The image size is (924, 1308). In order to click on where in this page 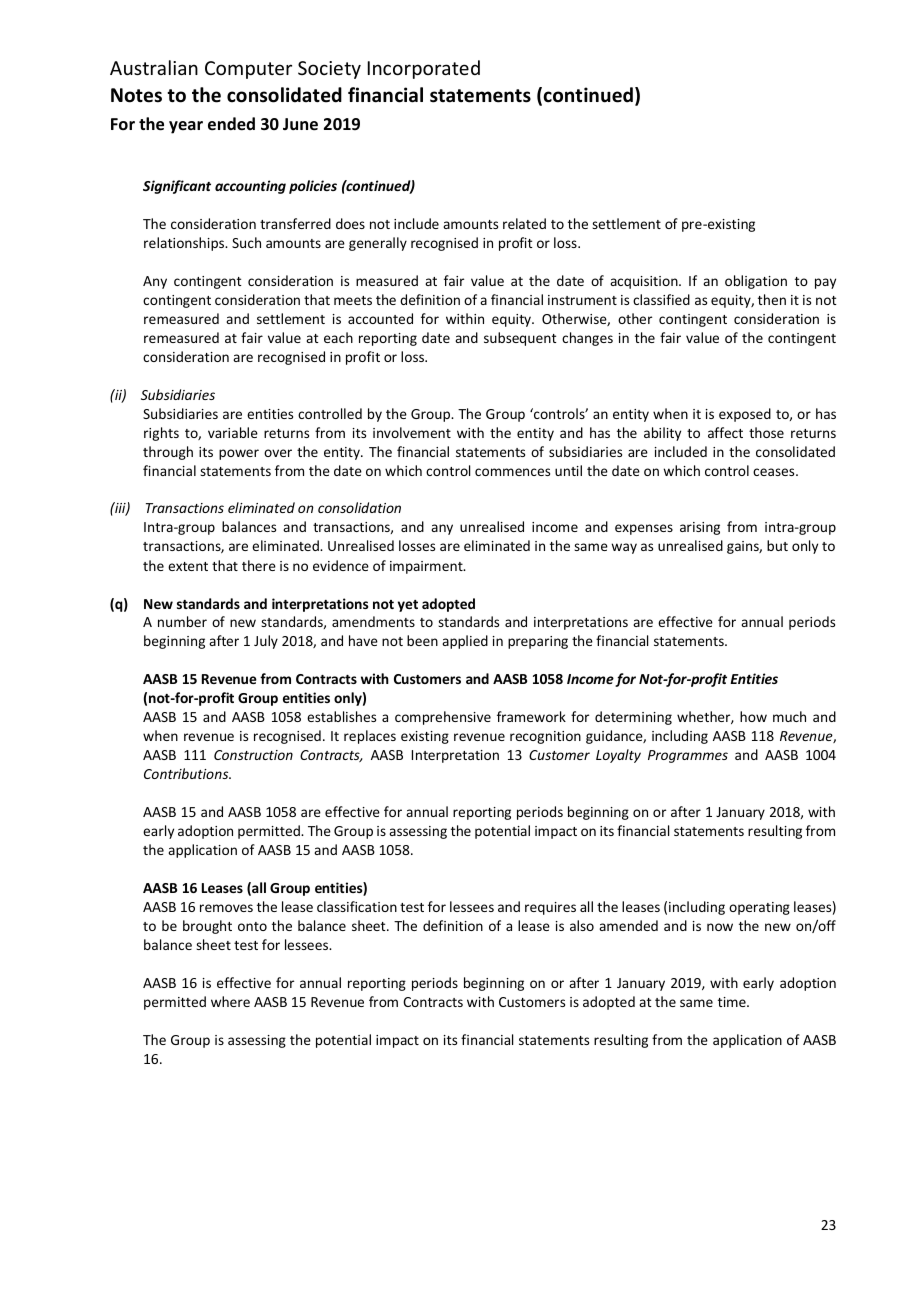, I will do `click(230, 1001)`.
